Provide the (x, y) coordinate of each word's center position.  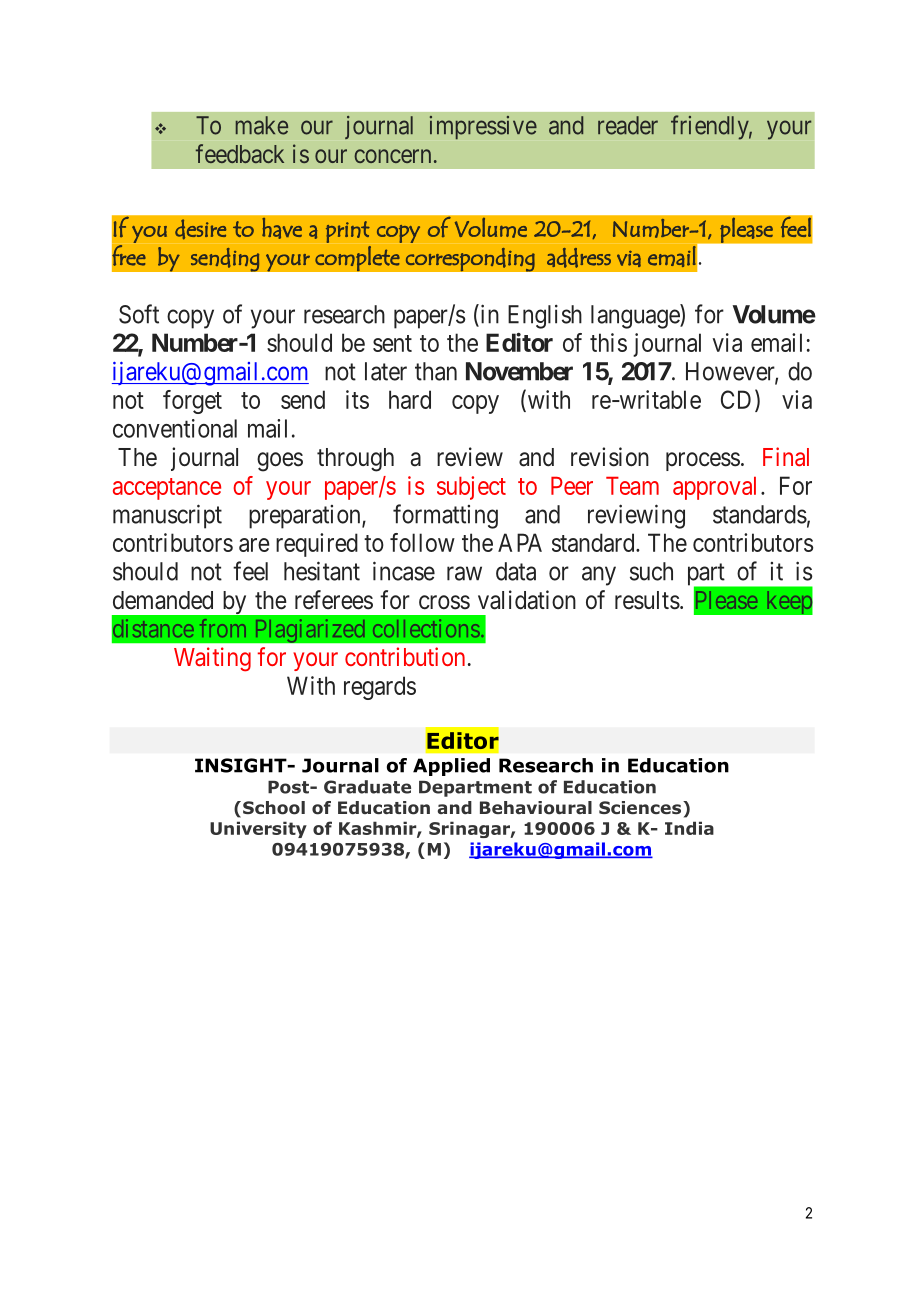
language (636, 316)
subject (471, 488)
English (545, 317)
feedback (240, 153)
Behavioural (536, 808)
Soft (139, 314)
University (258, 829)
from (223, 628)
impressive (483, 127)
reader (628, 125)
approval (714, 488)
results (647, 600)
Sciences (640, 807)
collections (426, 628)
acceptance (167, 489)
